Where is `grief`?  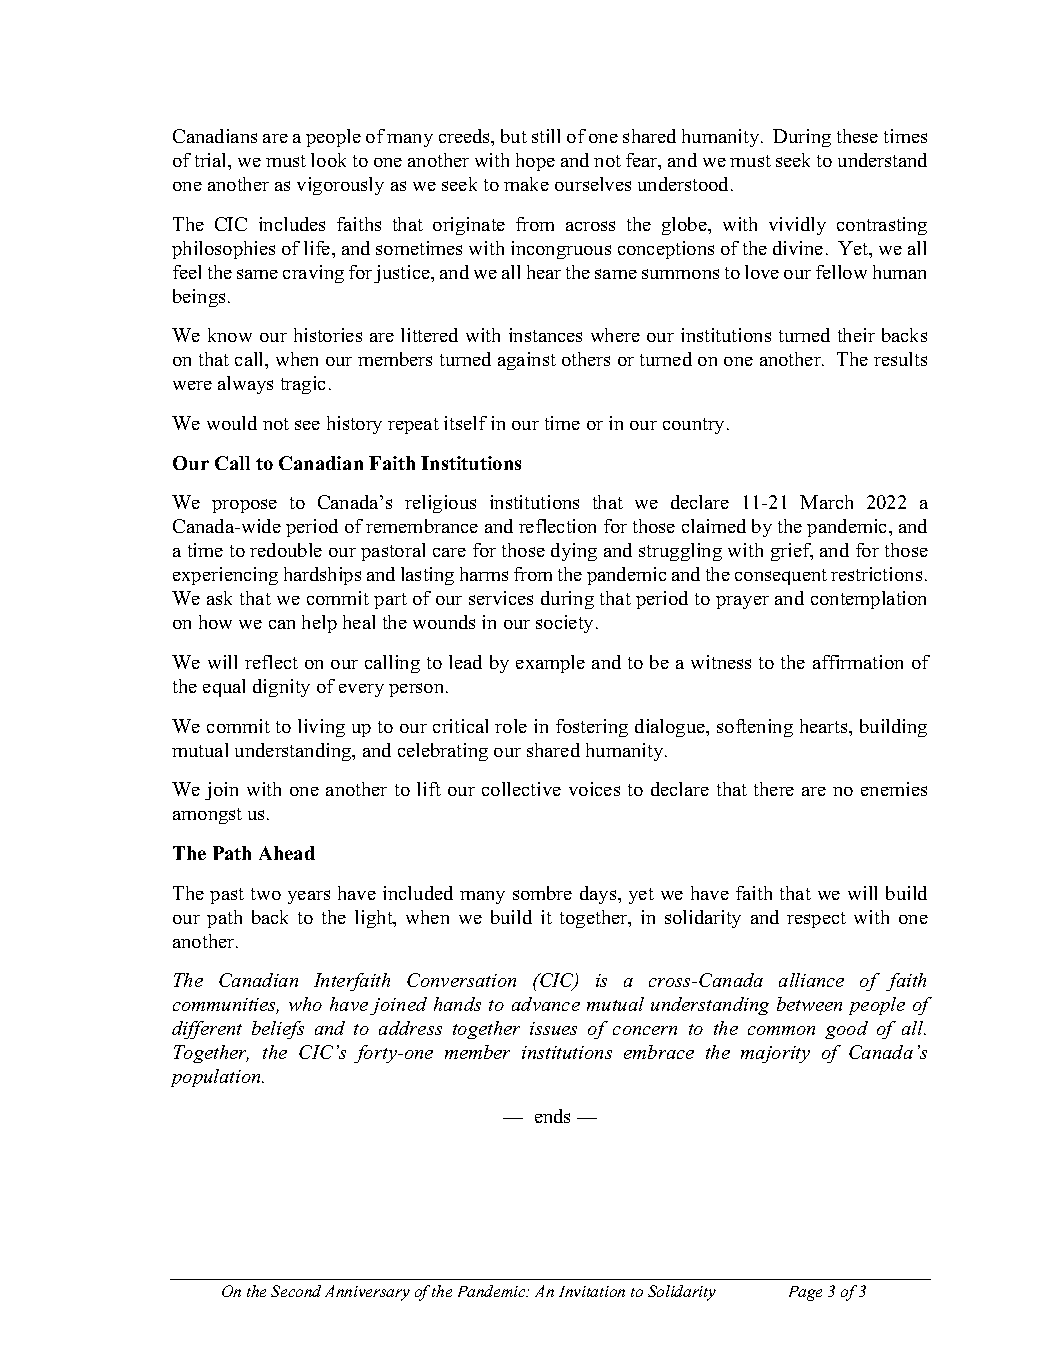 grief is located at coordinates (792, 552).
